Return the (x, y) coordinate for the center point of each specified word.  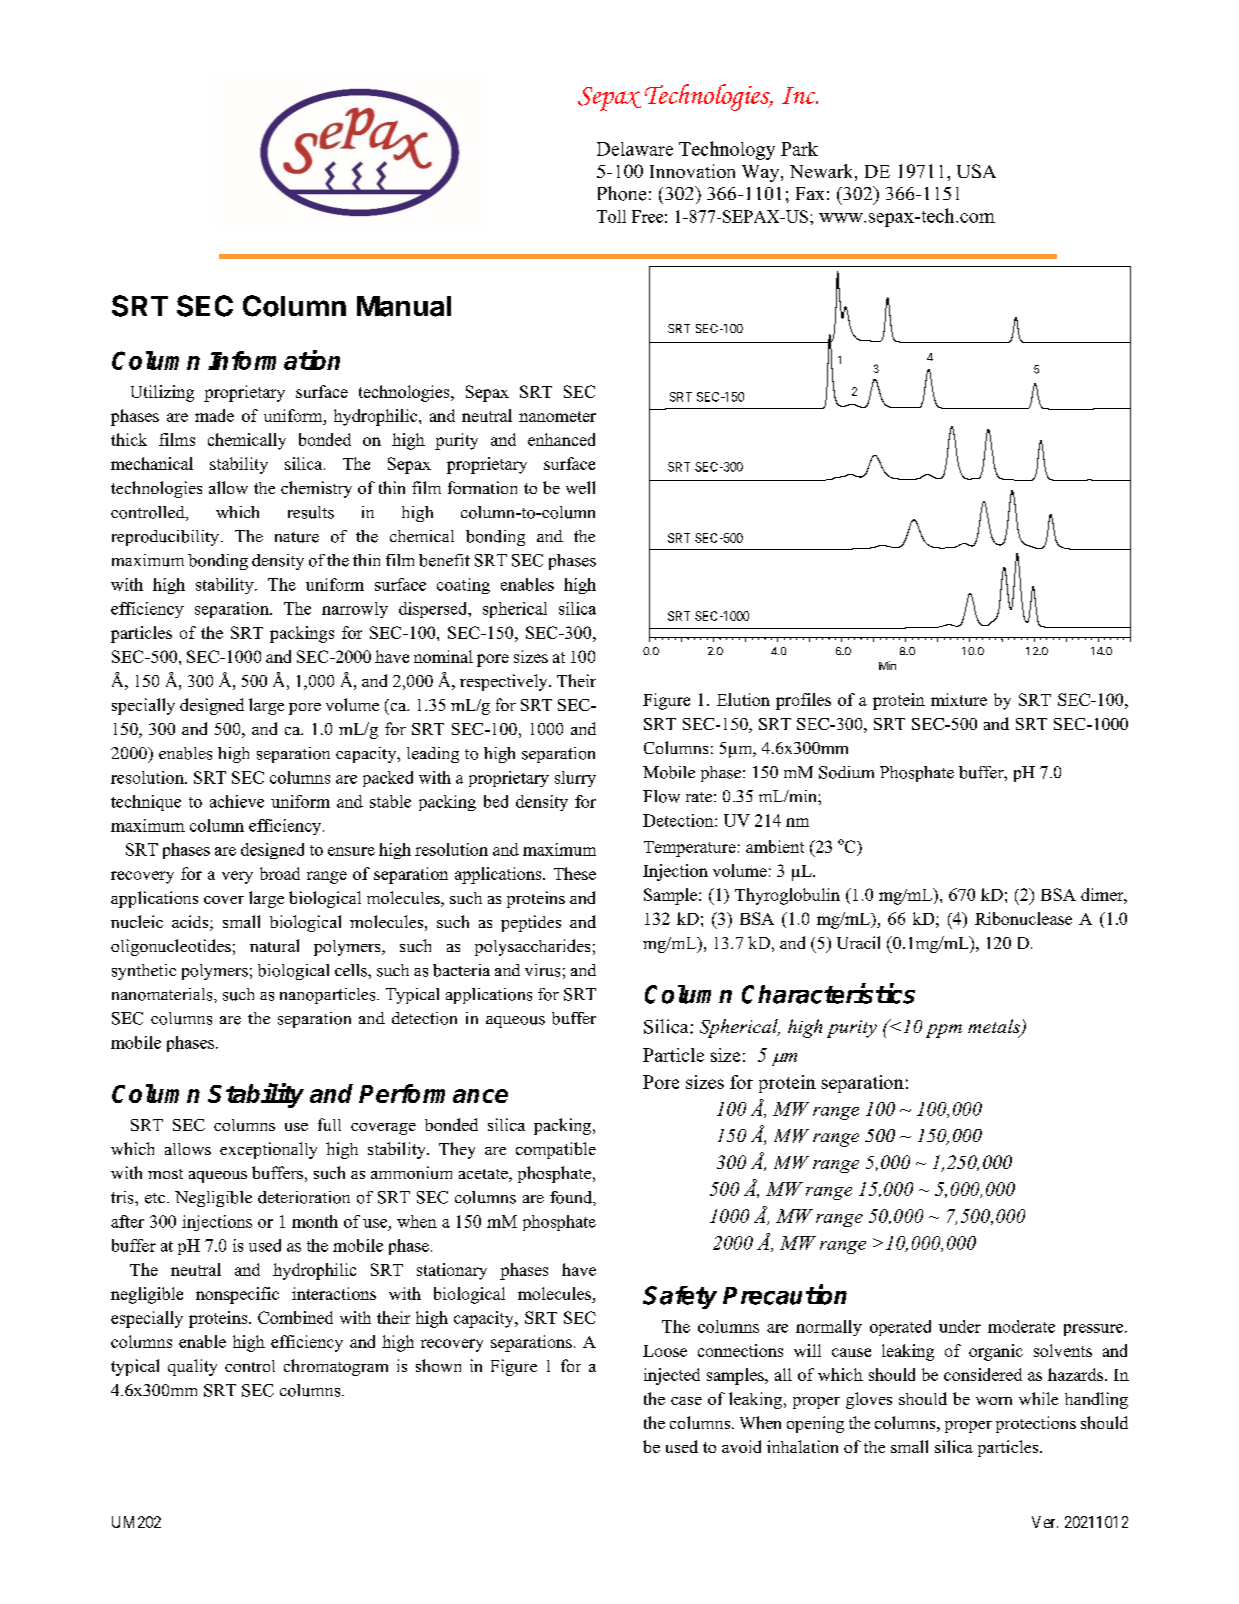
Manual (404, 306)
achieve (237, 801)
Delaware (635, 149)
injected (672, 1376)
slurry (575, 779)
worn (994, 1401)
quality (192, 1367)
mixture (959, 699)
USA (976, 171)
